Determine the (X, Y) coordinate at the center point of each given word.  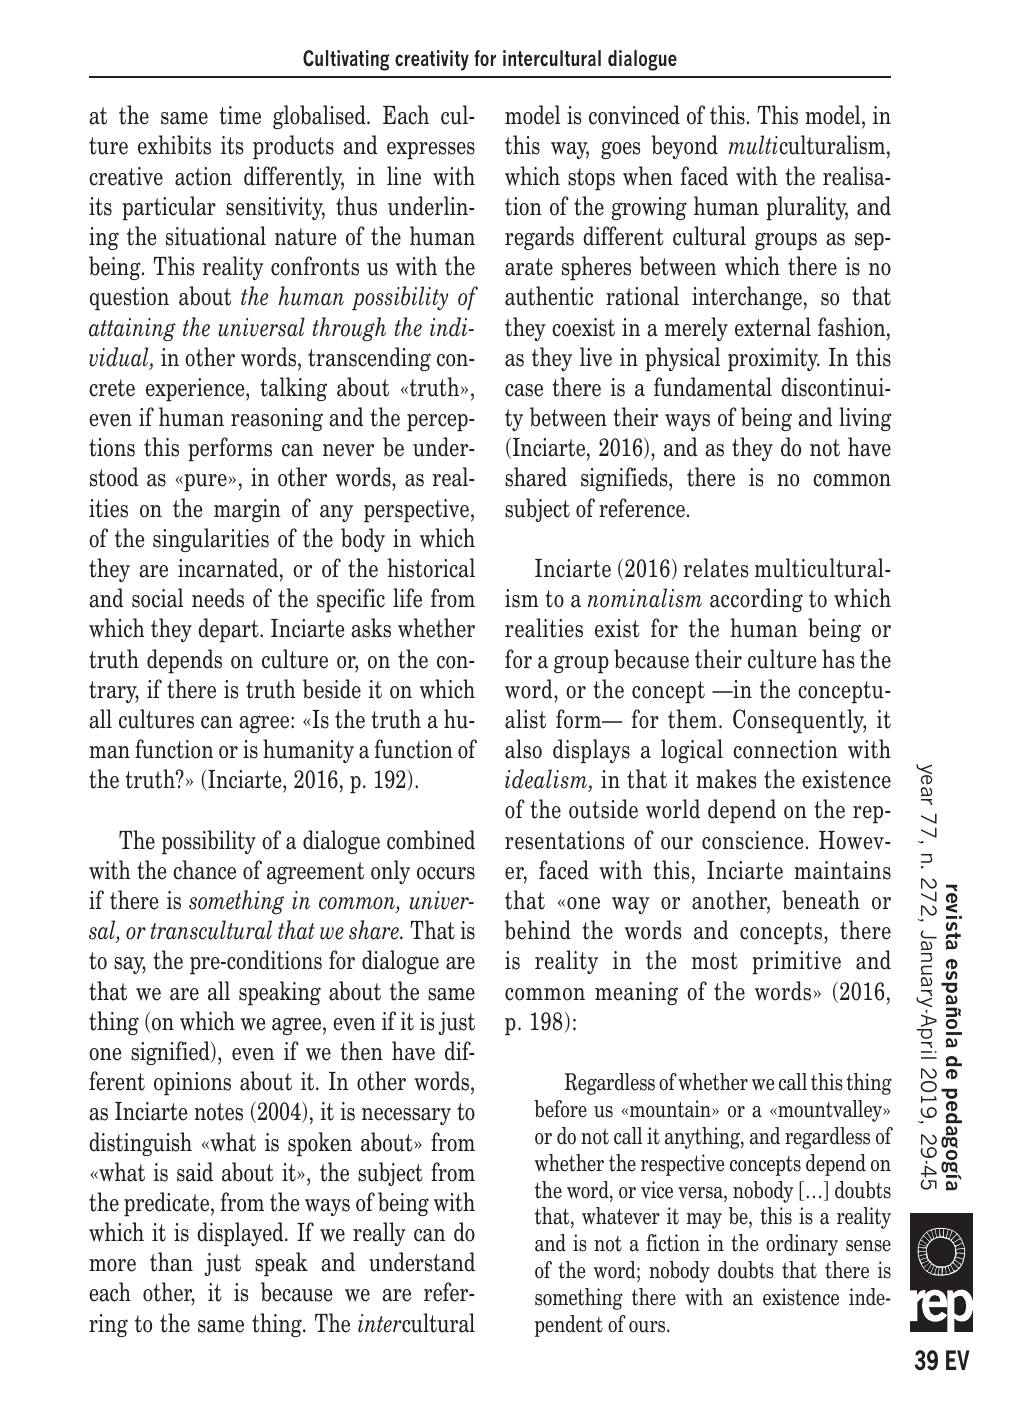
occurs (446, 873)
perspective (416, 511)
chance (204, 870)
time (240, 115)
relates (715, 568)
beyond (684, 147)
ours (648, 1327)
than (171, 1262)
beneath (821, 900)
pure (204, 483)
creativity (432, 60)
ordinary (802, 1245)
